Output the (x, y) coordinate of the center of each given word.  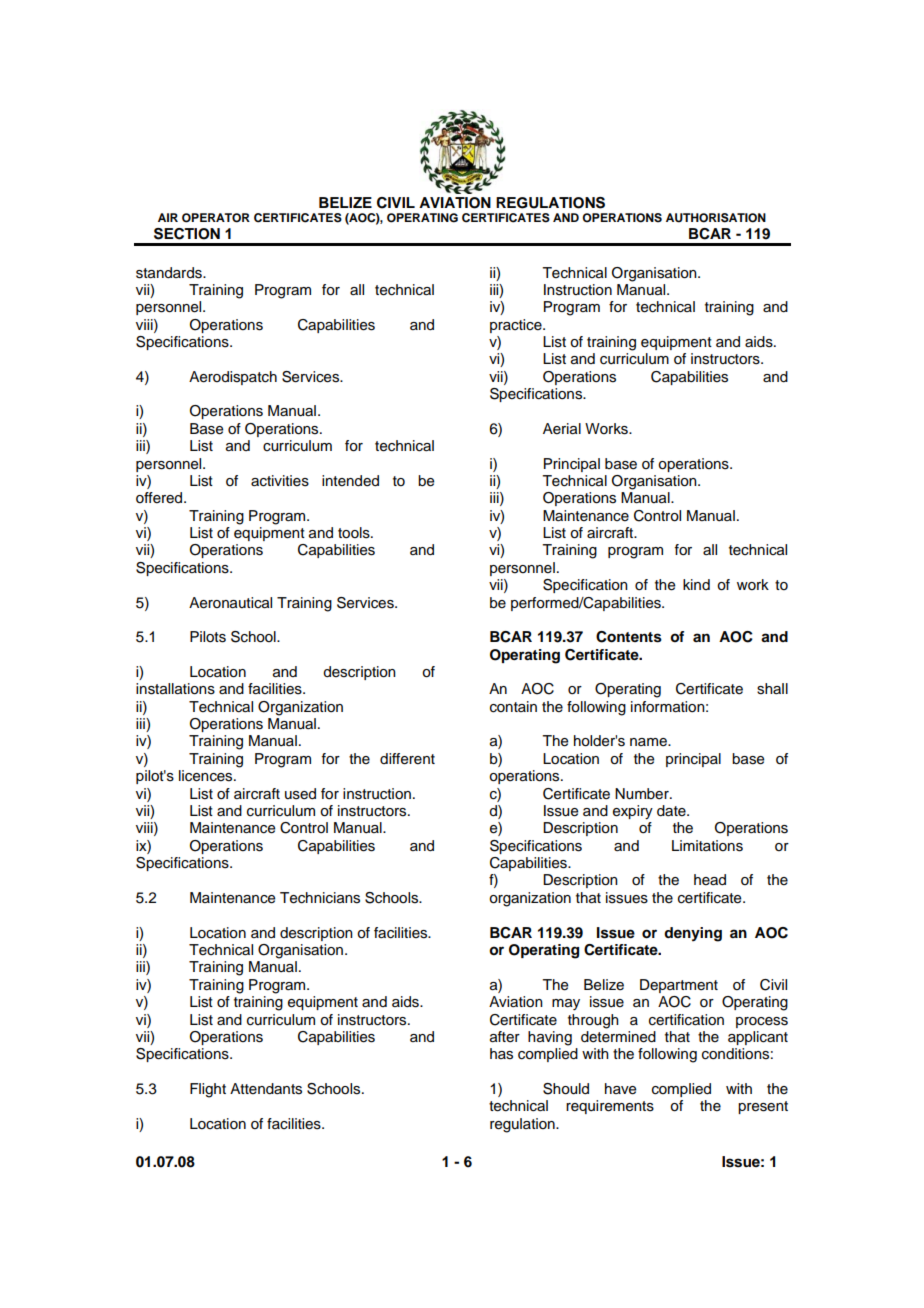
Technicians (320, 898)
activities (280, 481)
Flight (208, 1090)
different (407, 759)
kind (696, 584)
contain (513, 707)
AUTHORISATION (716, 218)
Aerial (562, 429)
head (710, 880)
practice (517, 326)
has (501, 1054)
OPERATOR (216, 218)
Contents (629, 637)
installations (175, 689)
